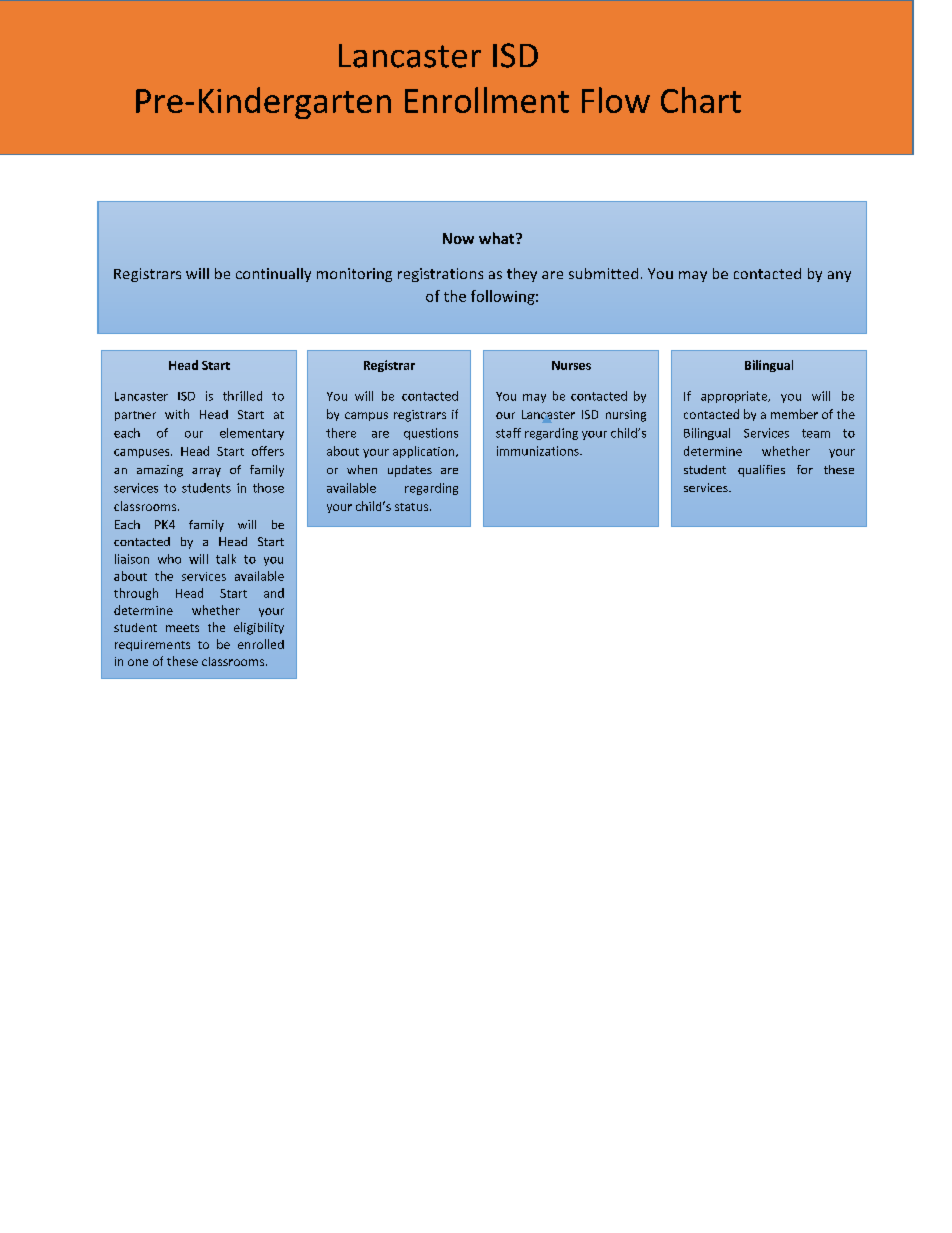  Describe the element at coordinates (487, 100) in the screenshot. I see `Enrollment` at that location.
